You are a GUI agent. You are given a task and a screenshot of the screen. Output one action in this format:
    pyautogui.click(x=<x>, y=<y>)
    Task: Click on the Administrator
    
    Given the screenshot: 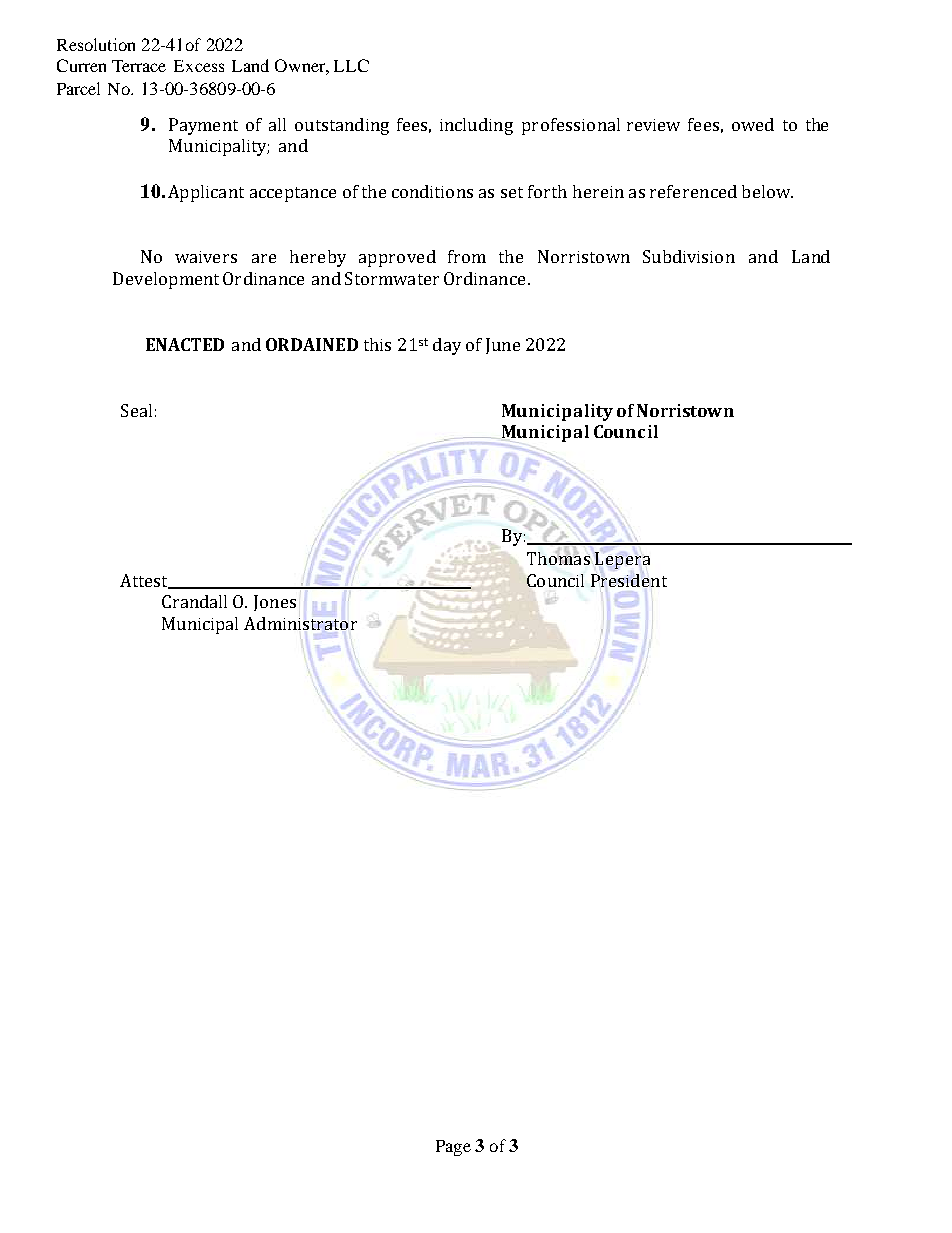 What is the action you would take?
    pyautogui.click(x=300, y=623)
